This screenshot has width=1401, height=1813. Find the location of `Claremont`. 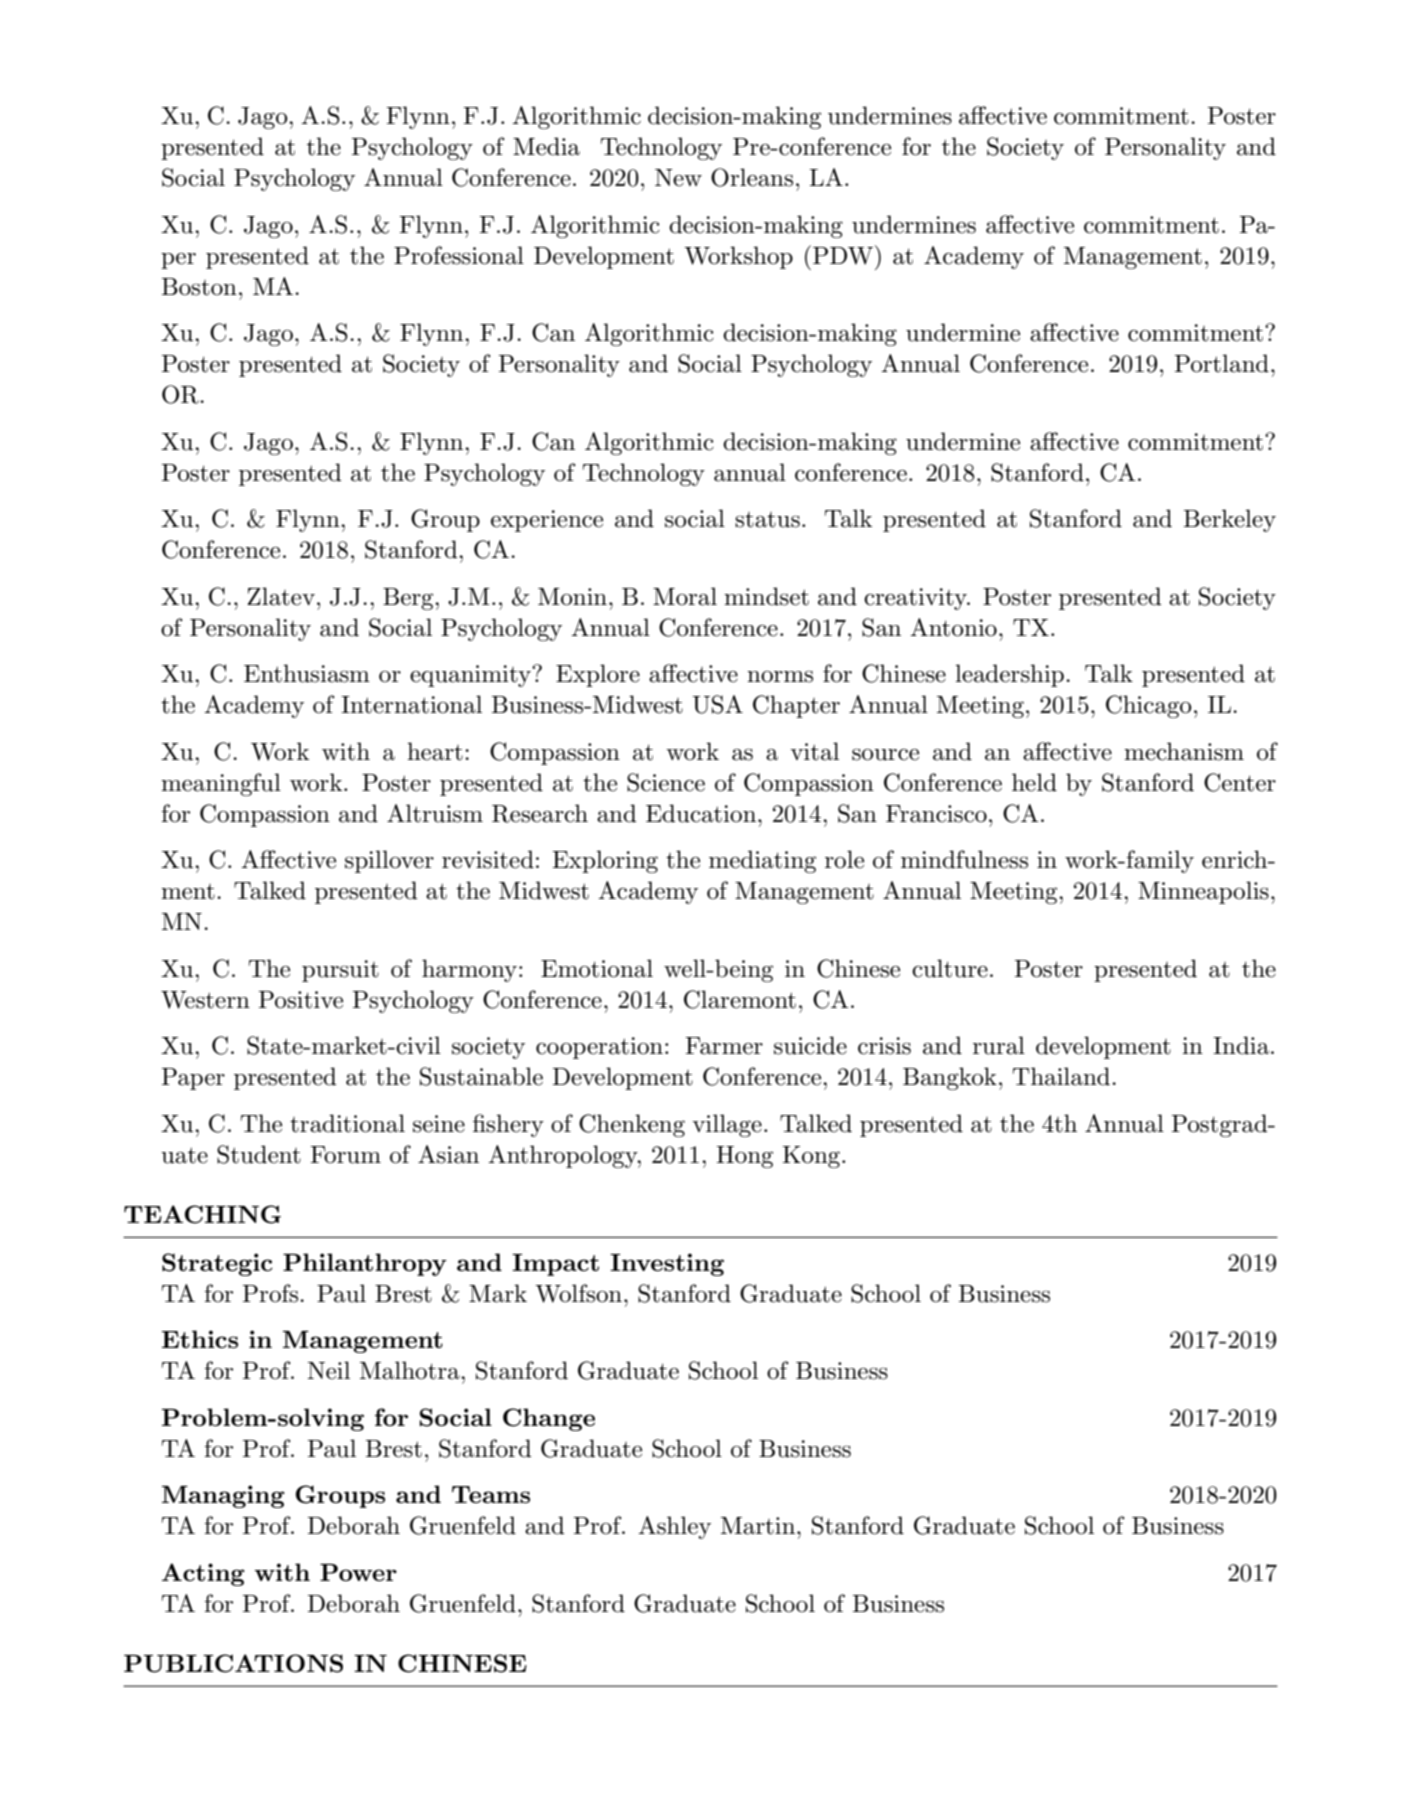

Claremont is located at coordinates (740, 999).
